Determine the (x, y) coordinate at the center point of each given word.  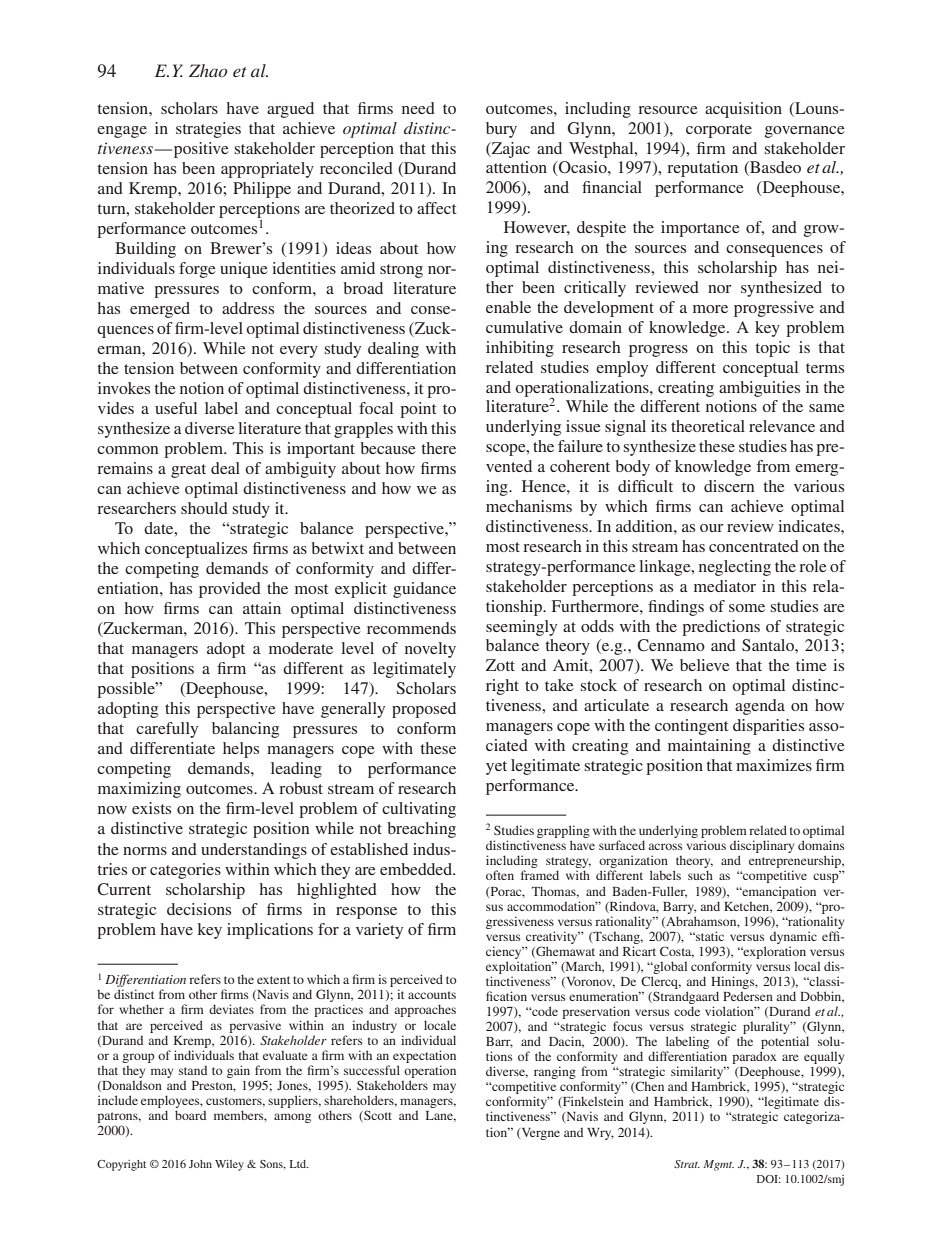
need (418, 108)
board (190, 1115)
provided (230, 590)
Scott (377, 1116)
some (747, 608)
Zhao (208, 70)
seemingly (521, 628)
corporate (719, 131)
